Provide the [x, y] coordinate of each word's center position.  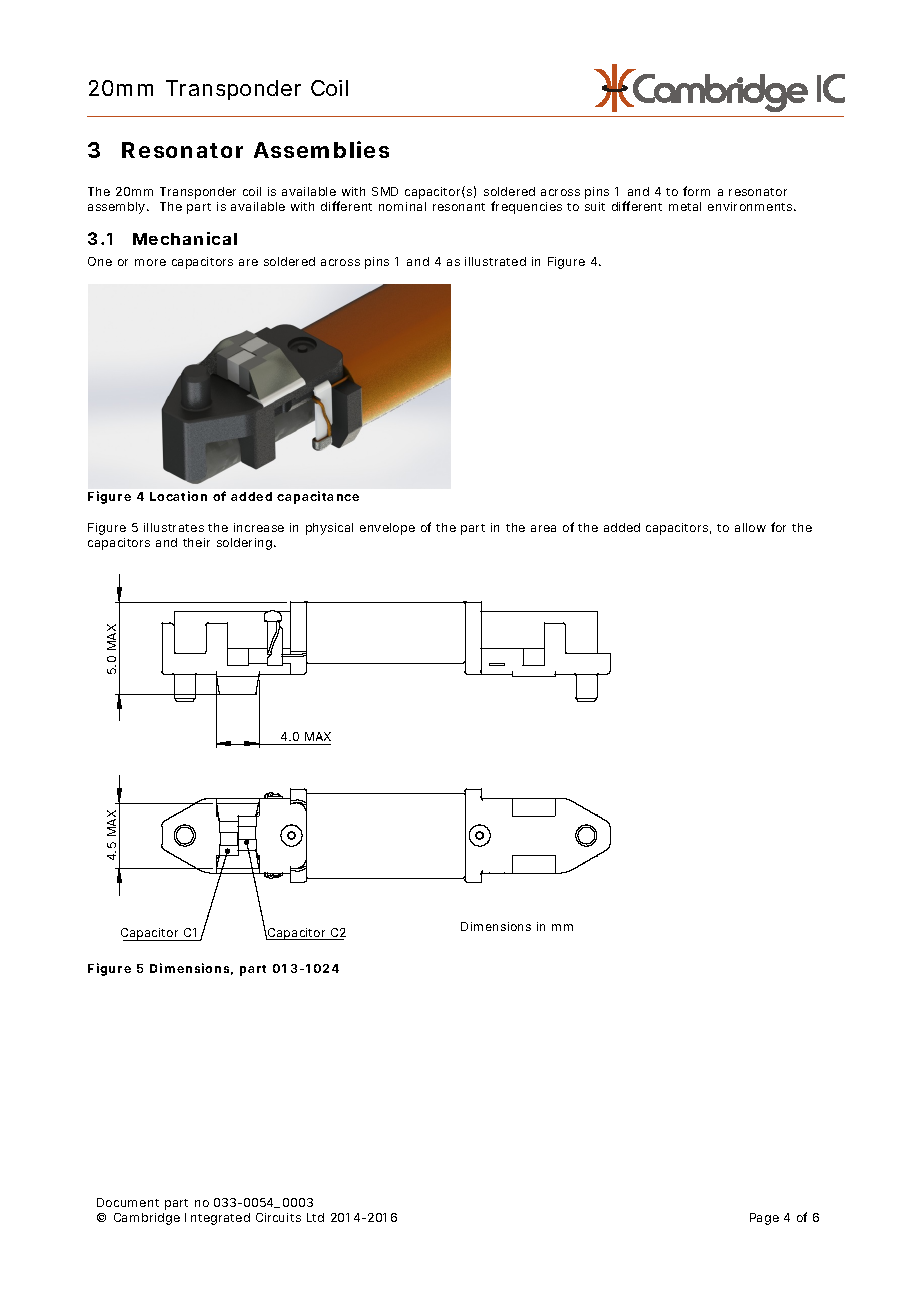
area [543, 528]
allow [750, 527]
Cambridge [147, 1219]
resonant [459, 207]
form [696, 191]
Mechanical [185, 238]
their [196, 542]
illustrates [174, 527]
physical [329, 529]
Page [764, 1219]
